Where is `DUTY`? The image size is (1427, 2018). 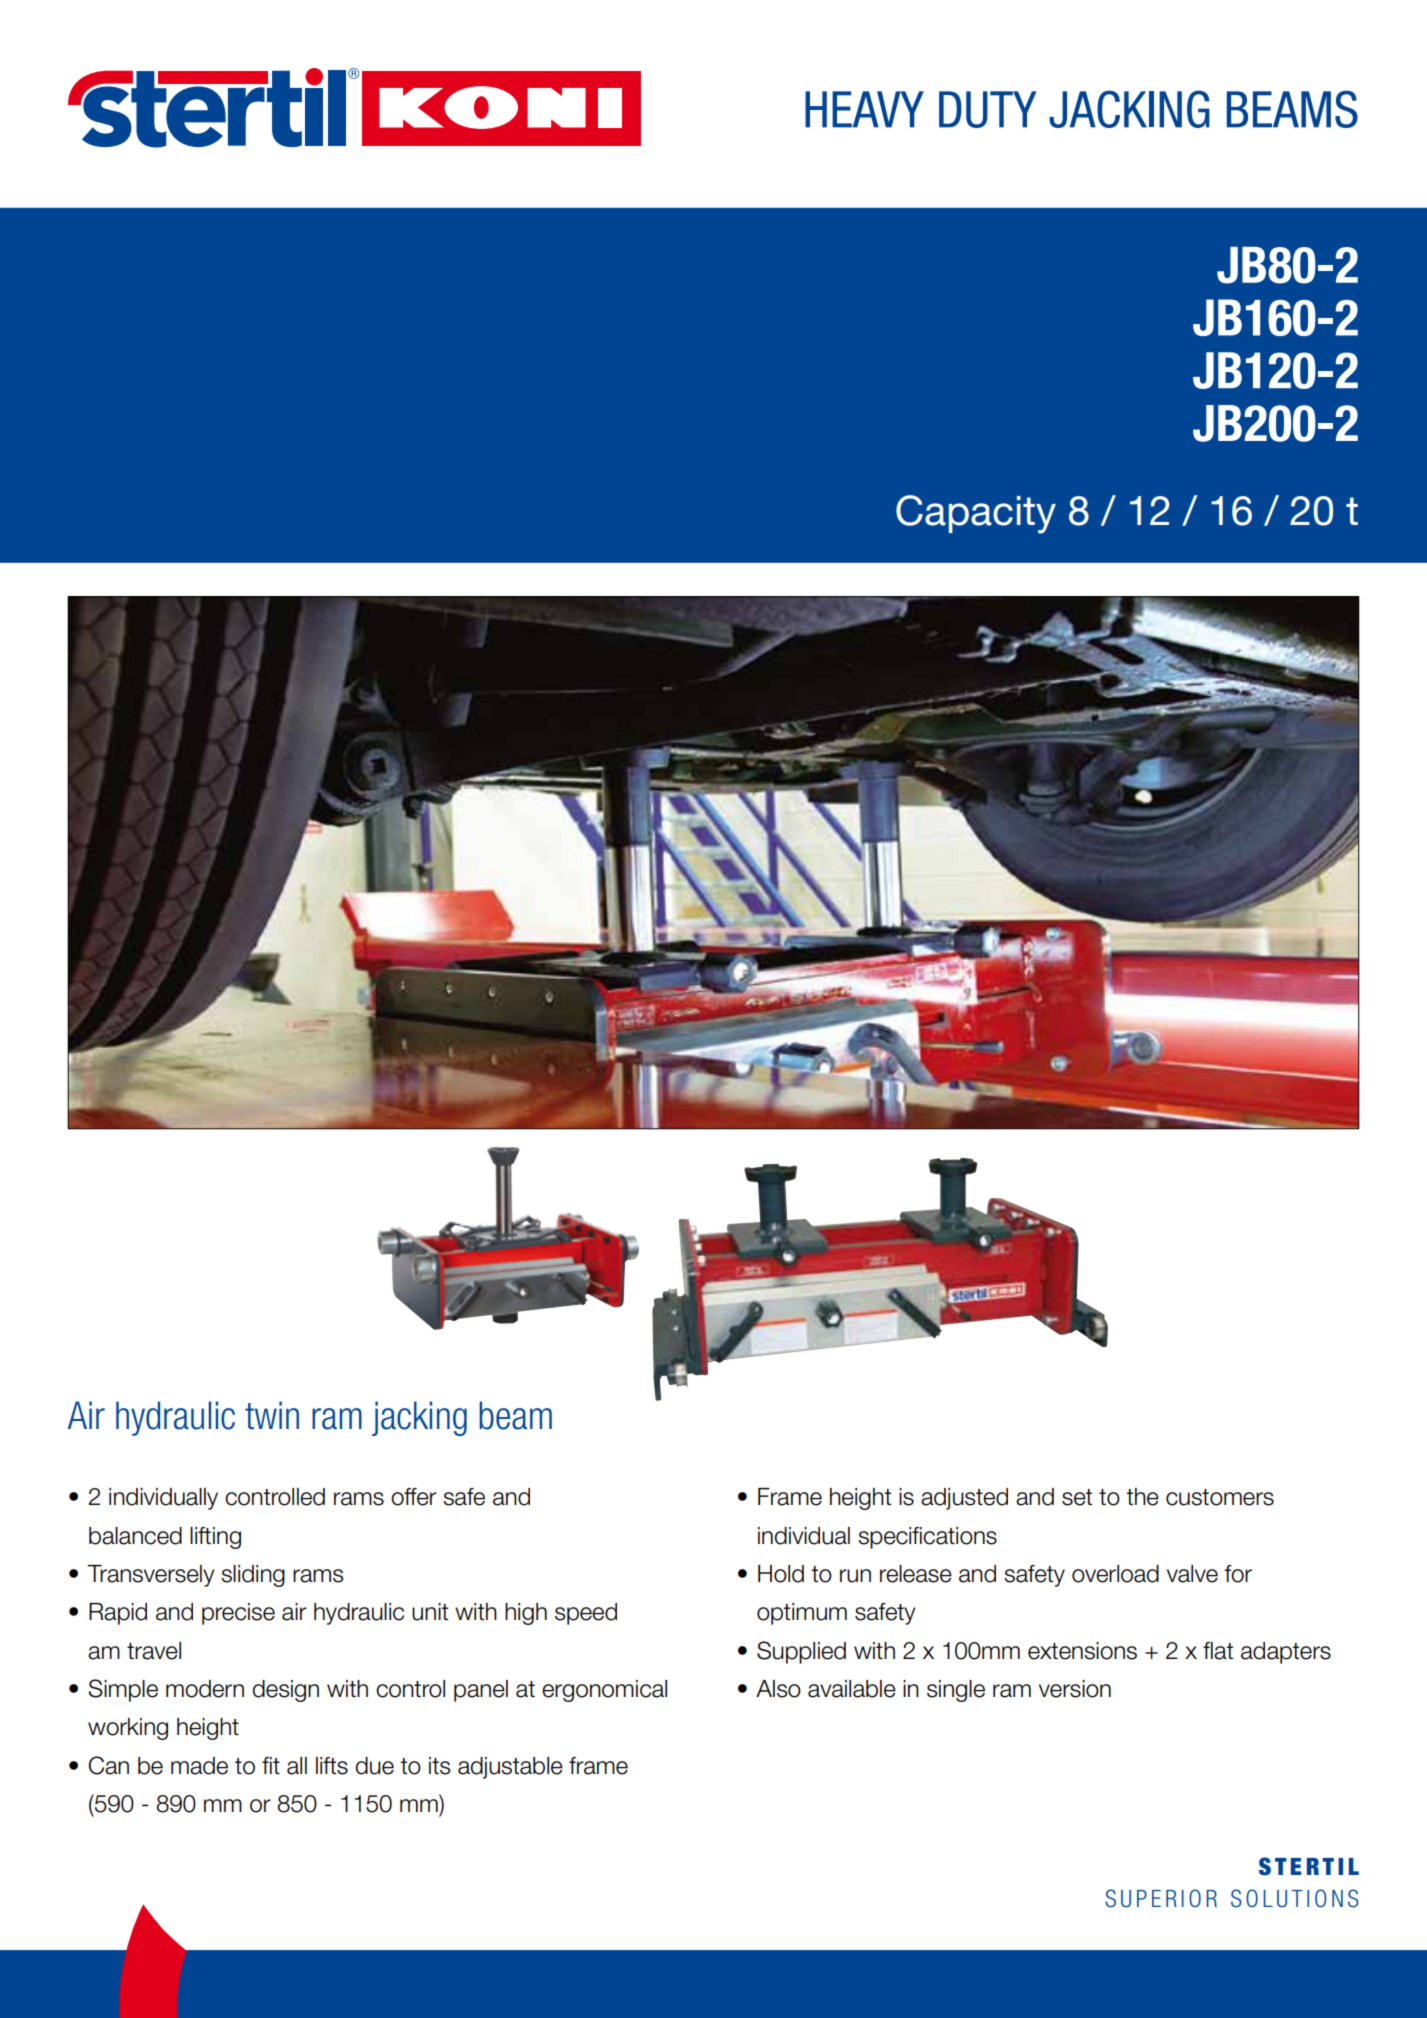 DUTY is located at coordinates (988, 109).
